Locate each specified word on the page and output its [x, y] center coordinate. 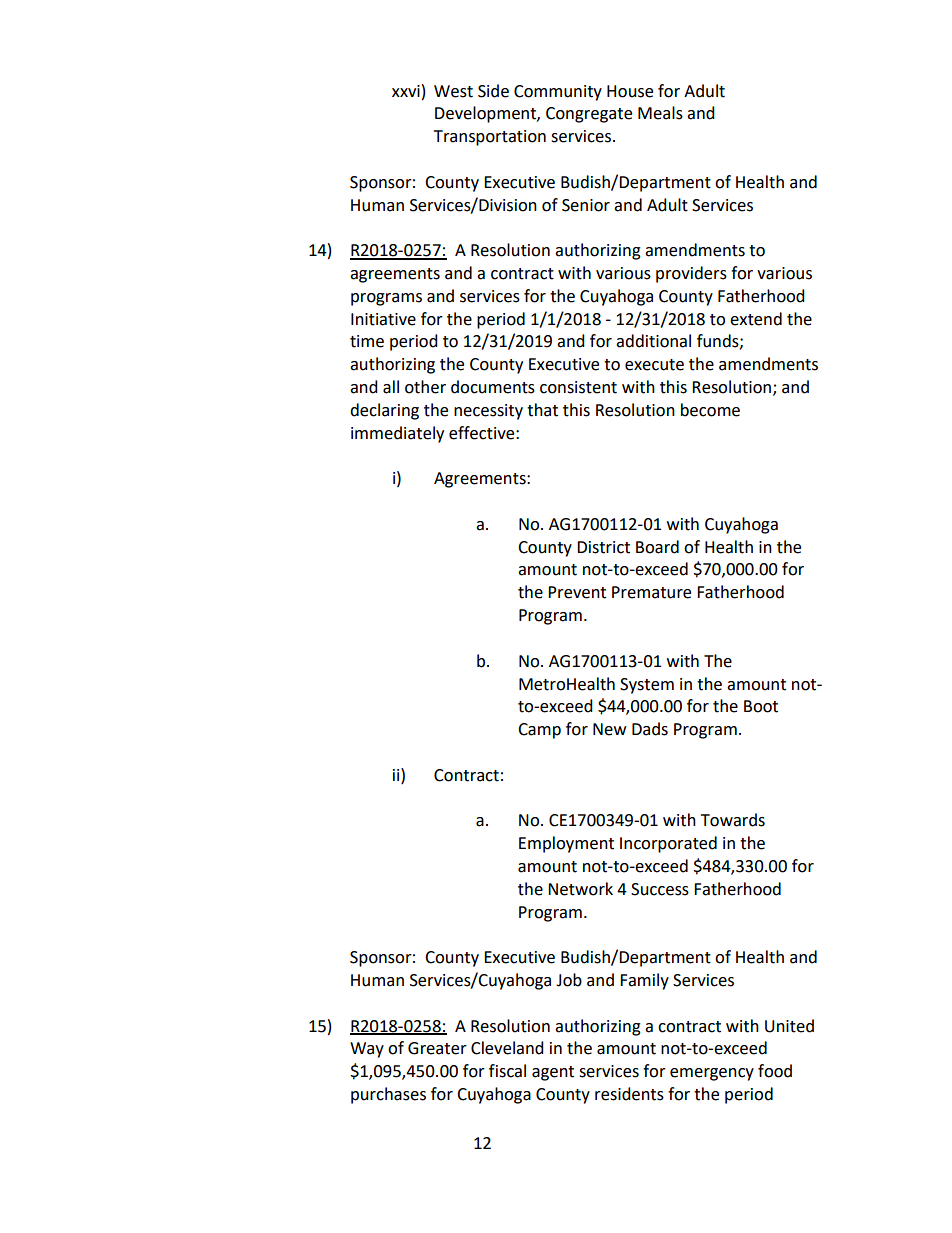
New [609, 729]
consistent [578, 387]
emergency [712, 1074]
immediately [397, 434]
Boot [761, 706]
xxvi [406, 91]
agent [553, 1073]
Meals [660, 113]
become [710, 410]
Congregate [589, 115]
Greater [437, 1048]
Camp [539, 731]
